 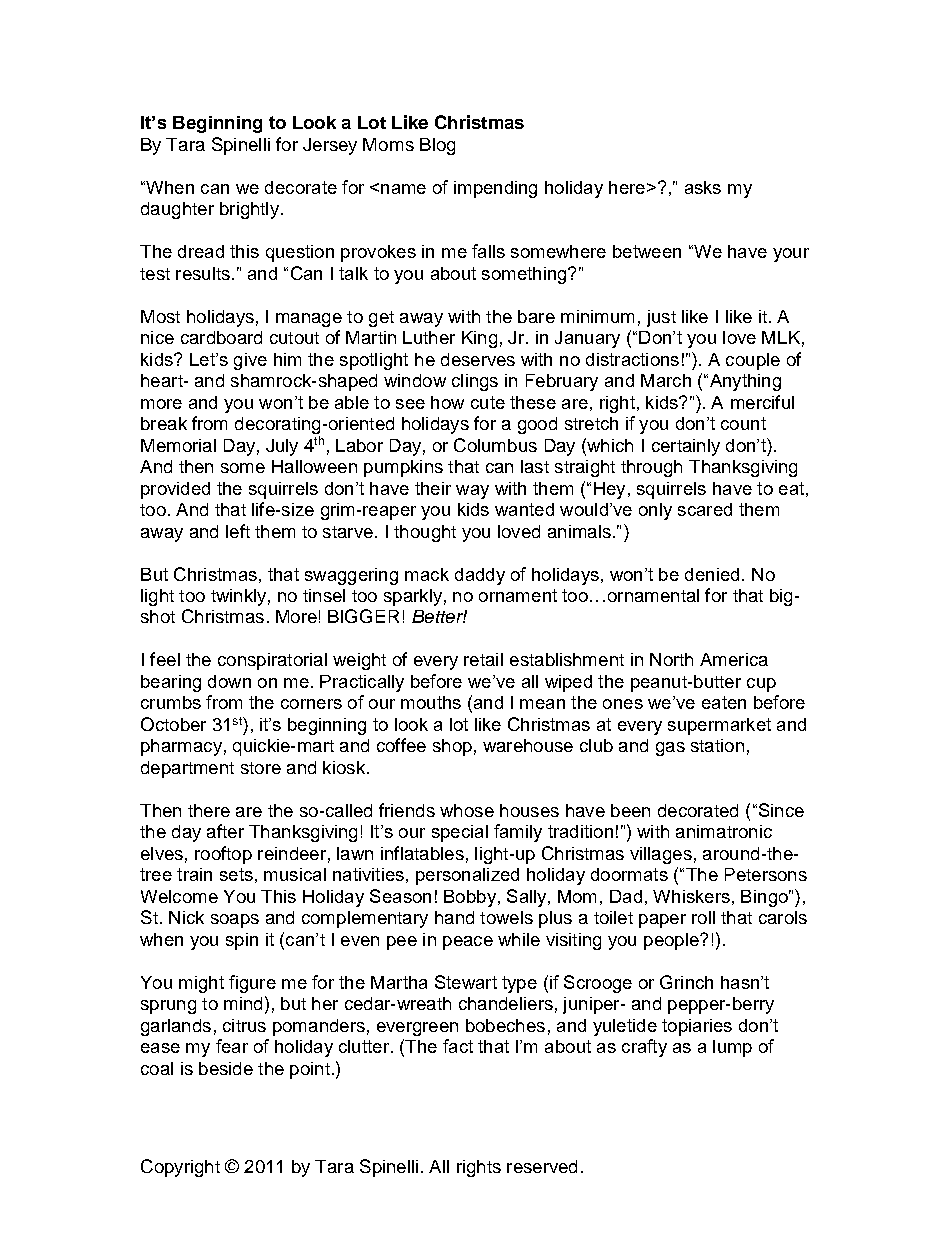 What do you see at coordinates (226, 1068) in the screenshot?
I see `beside` at bounding box center [226, 1068].
